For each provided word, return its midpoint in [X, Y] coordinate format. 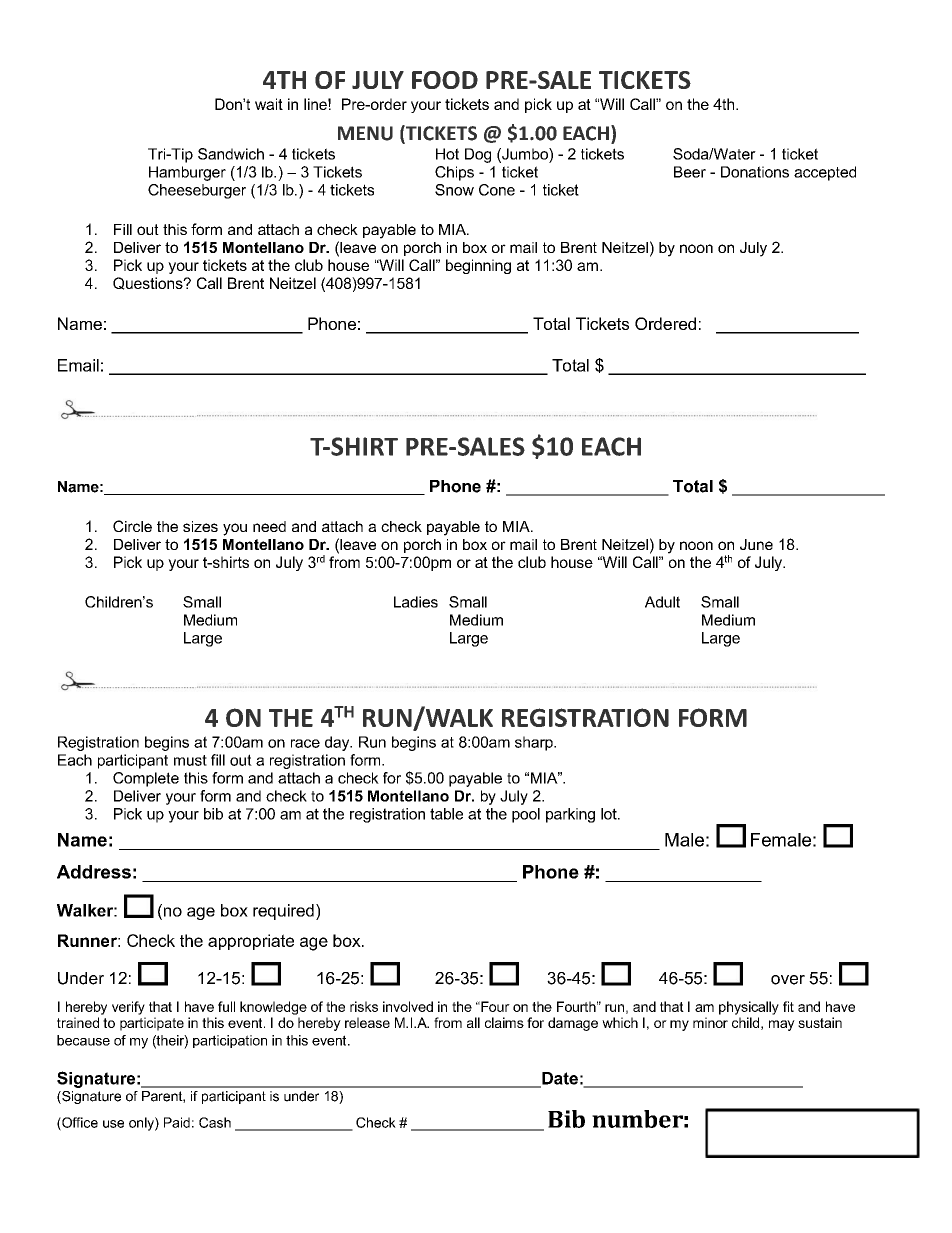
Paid [177, 1122]
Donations [755, 172]
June [756, 544]
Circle [132, 526]
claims [504, 1022]
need [269, 526]
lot [610, 814]
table [446, 814]
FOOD [445, 80]
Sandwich [231, 154]
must [190, 760]
